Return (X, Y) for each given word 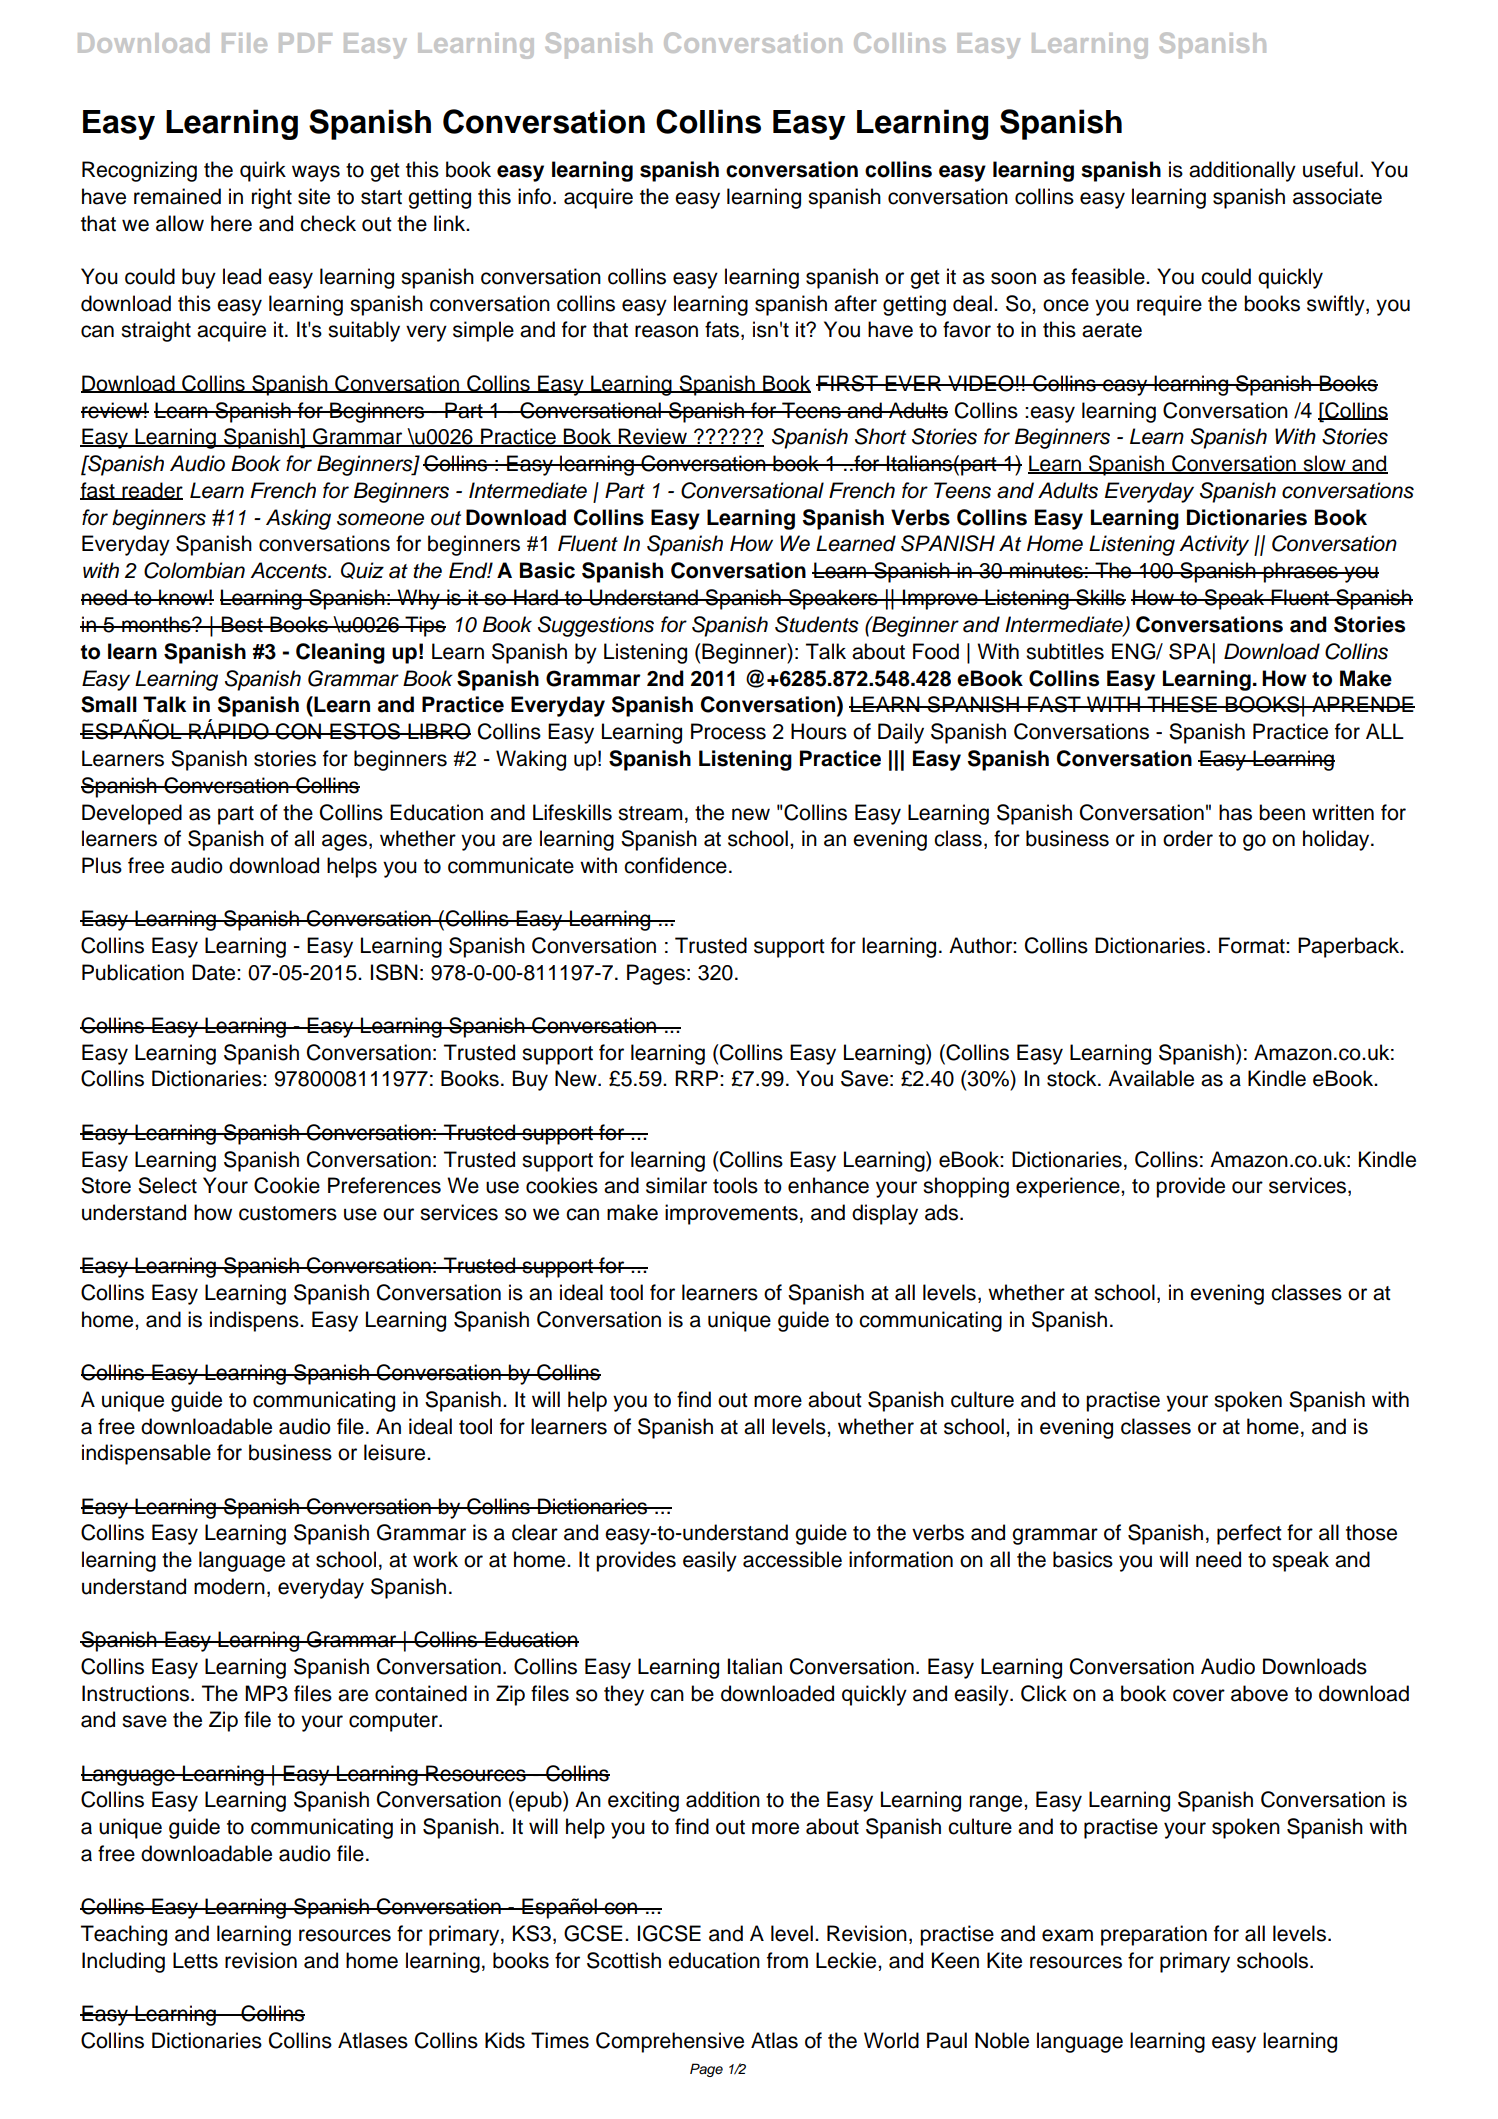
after (855, 303)
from (787, 1960)
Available (1151, 1078)
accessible (792, 1559)
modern (229, 1586)
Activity (1214, 545)
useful (1330, 169)
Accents (289, 570)
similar (676, 1185)
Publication (133, 972)
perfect (1249, 1534)
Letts (195, 1960)
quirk (263, 171)
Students (817, 624)
